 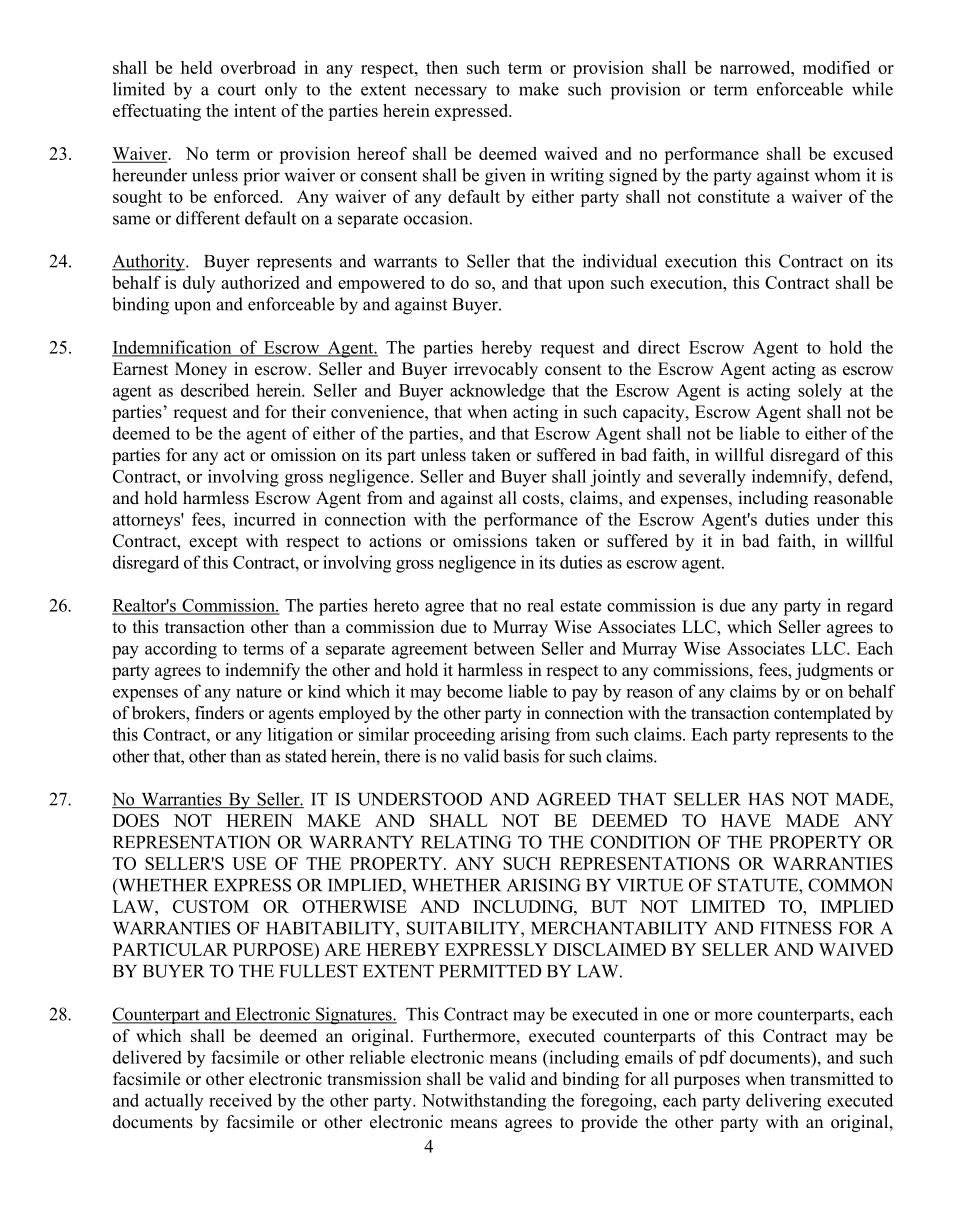 What do you see at coordinates (451, 93) in the page?
I see `necessary` at bounding box center [451, 93].
